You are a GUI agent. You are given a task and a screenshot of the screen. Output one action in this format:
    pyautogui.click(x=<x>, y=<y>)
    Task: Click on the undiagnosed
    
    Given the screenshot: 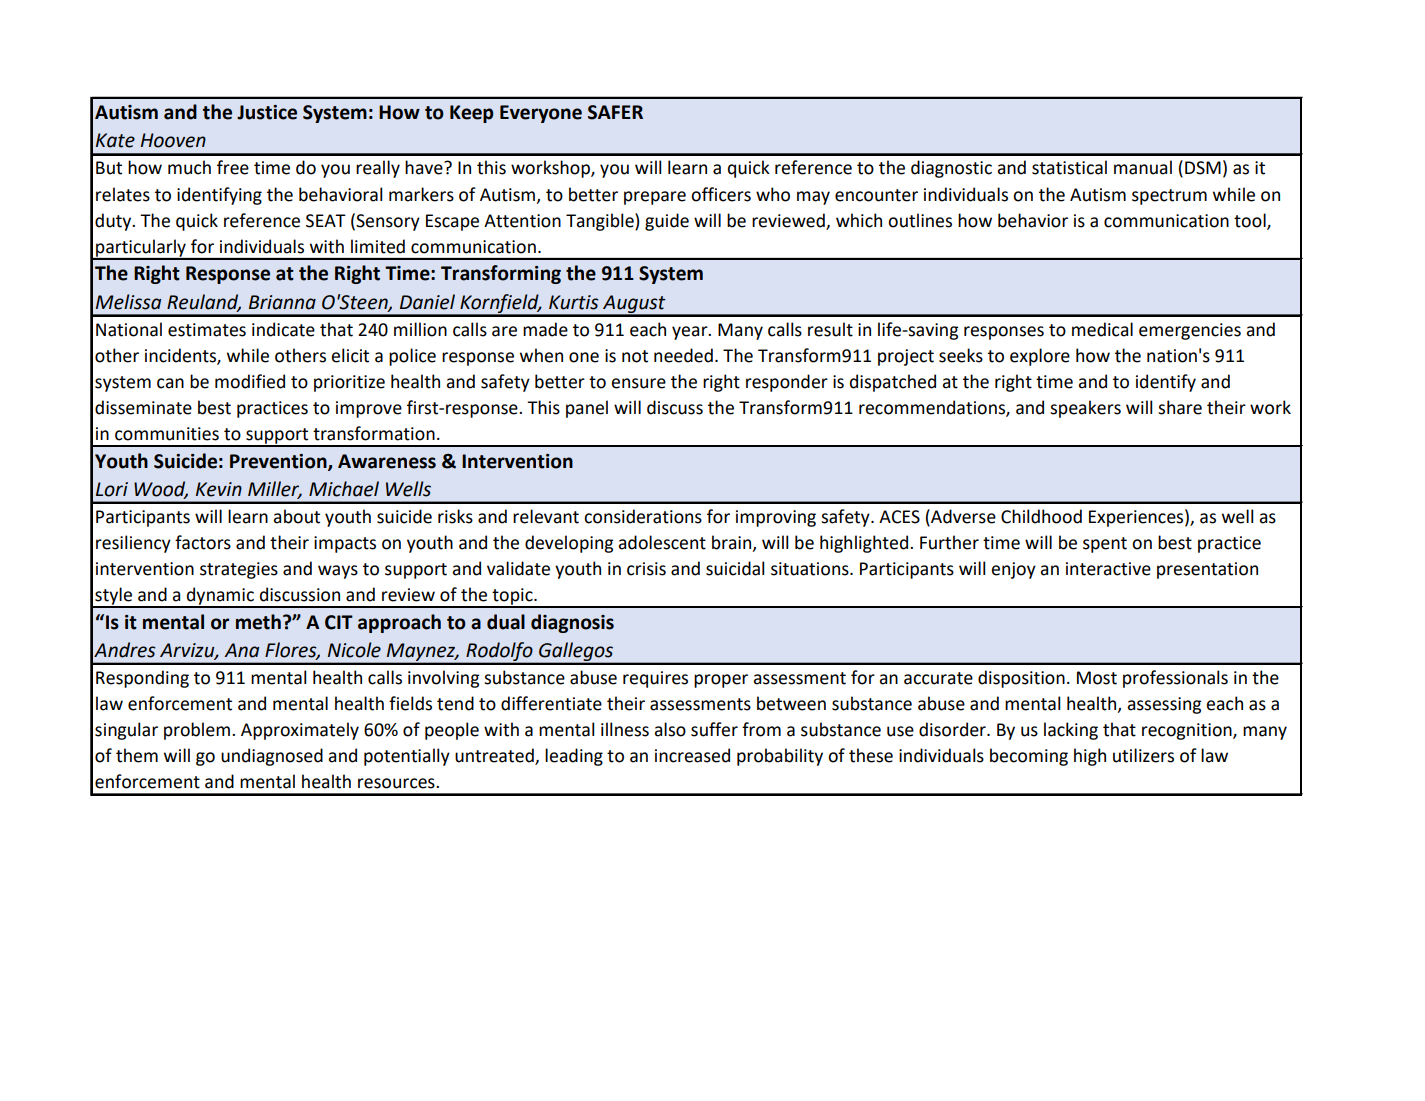 What is the action you would take?
    pyautogui.click(x=272, y=757)
